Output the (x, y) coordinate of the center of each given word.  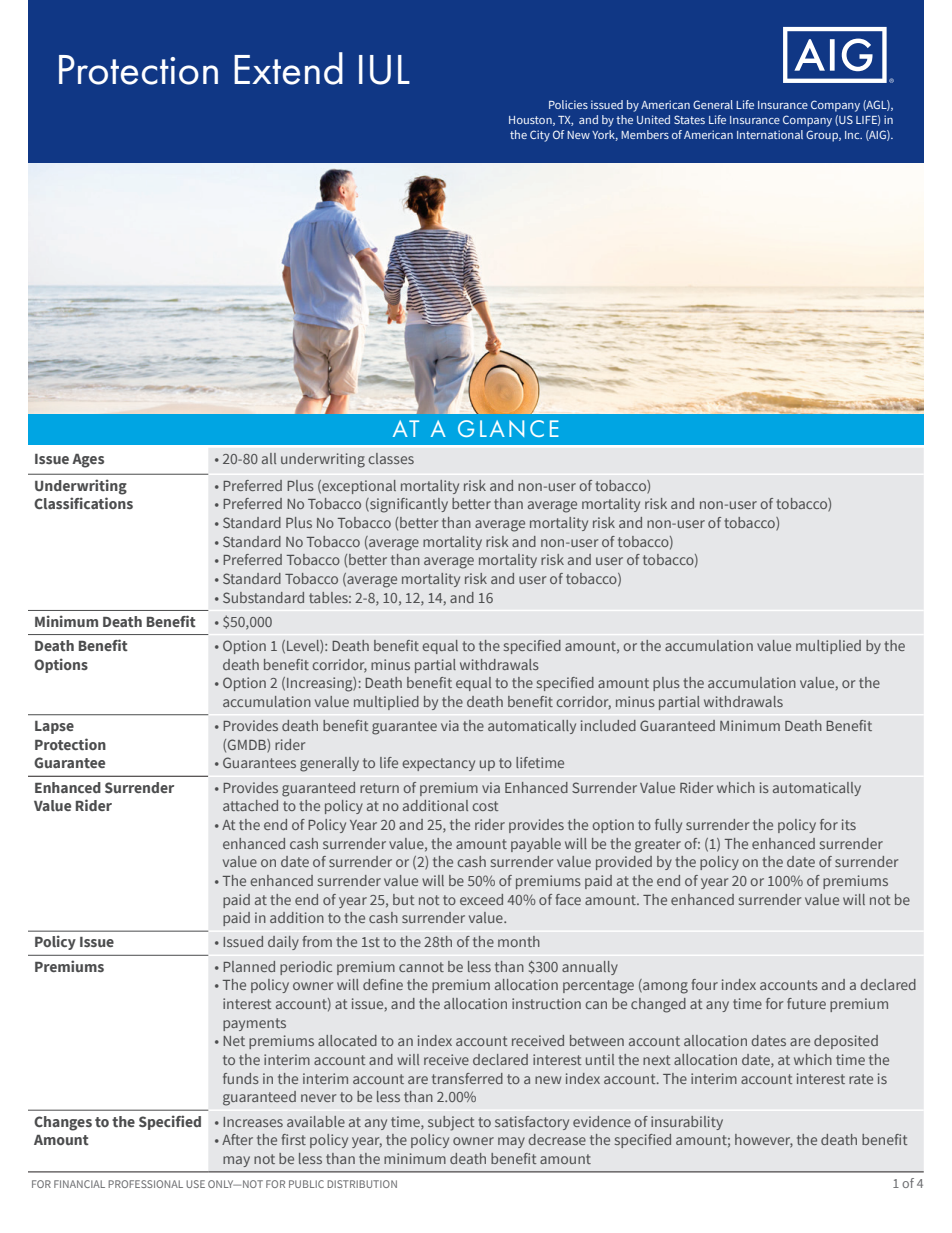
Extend (288, 68)
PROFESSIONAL (145, 1184)
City (540, 136)
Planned (249, 966)
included (608, 725)
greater (658, 846)
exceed (481, 899)
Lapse (54, 727)
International (770, 134)
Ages (88, 461)
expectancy (438, 764)
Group (823, 136)
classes (391, 458)
